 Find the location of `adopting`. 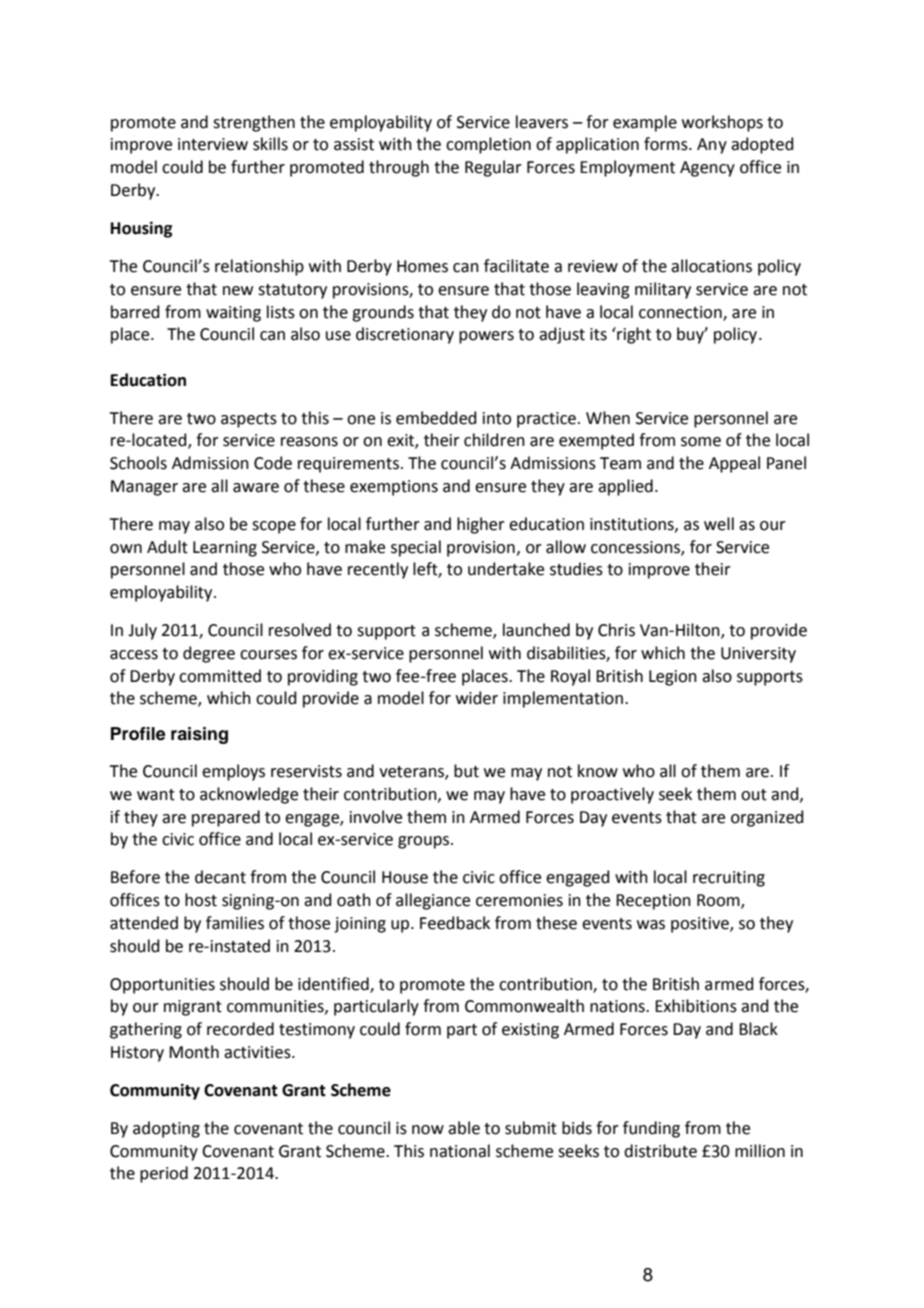

adopting is located at coordinates (166, 1129).
